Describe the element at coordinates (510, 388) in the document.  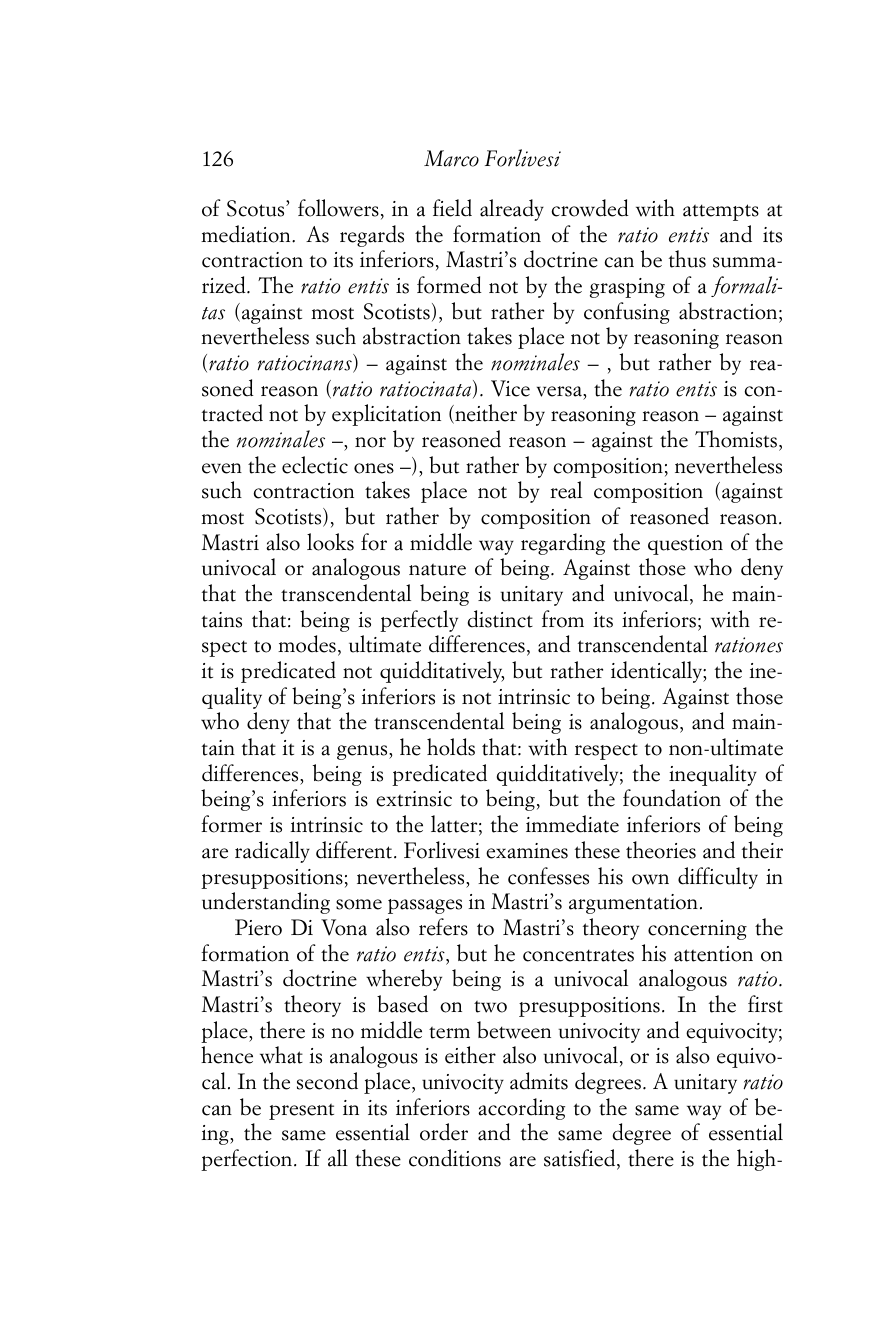
I see `Vice` at that location.
